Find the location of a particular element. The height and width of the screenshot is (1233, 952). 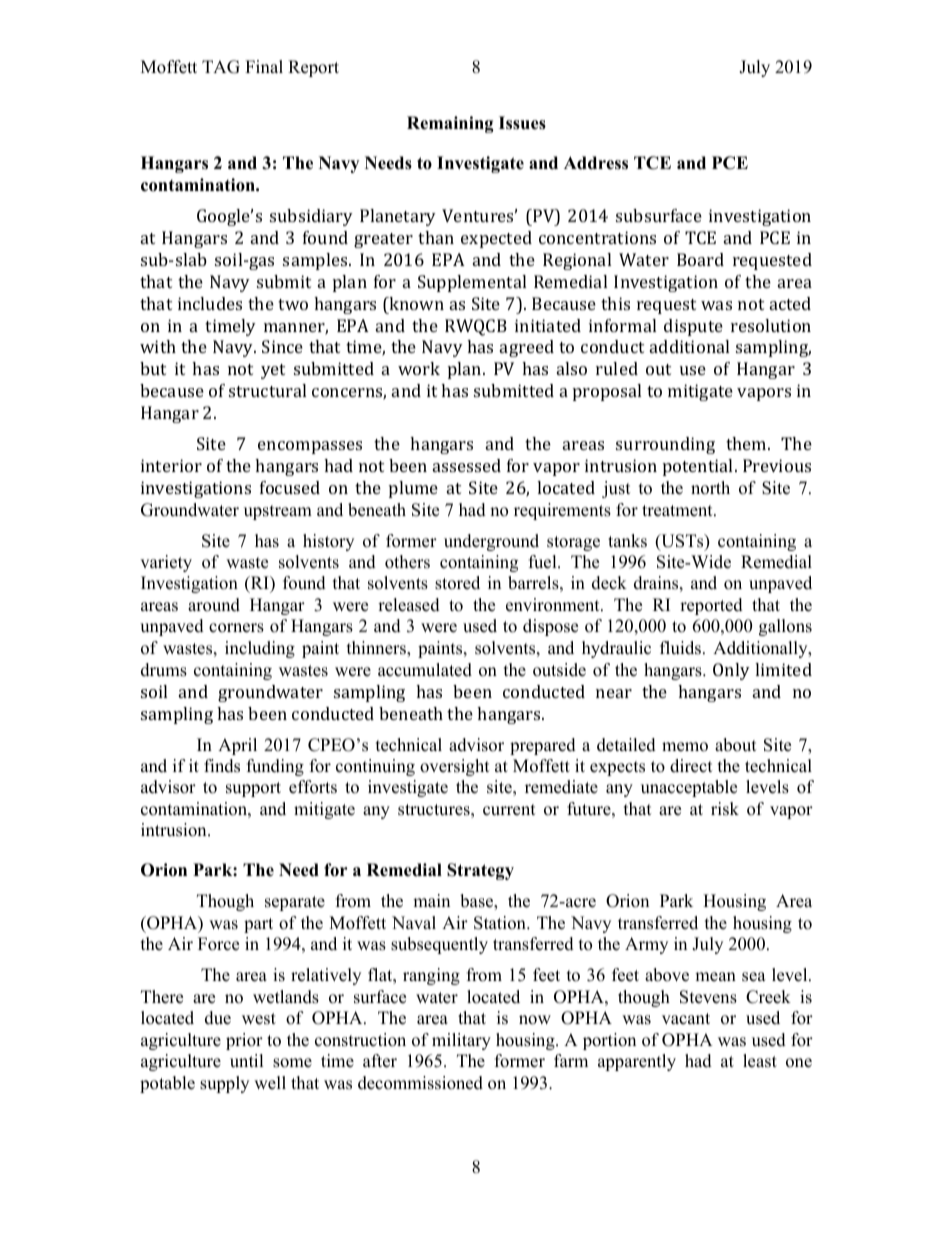

around is located at coordinates (214, 605).
